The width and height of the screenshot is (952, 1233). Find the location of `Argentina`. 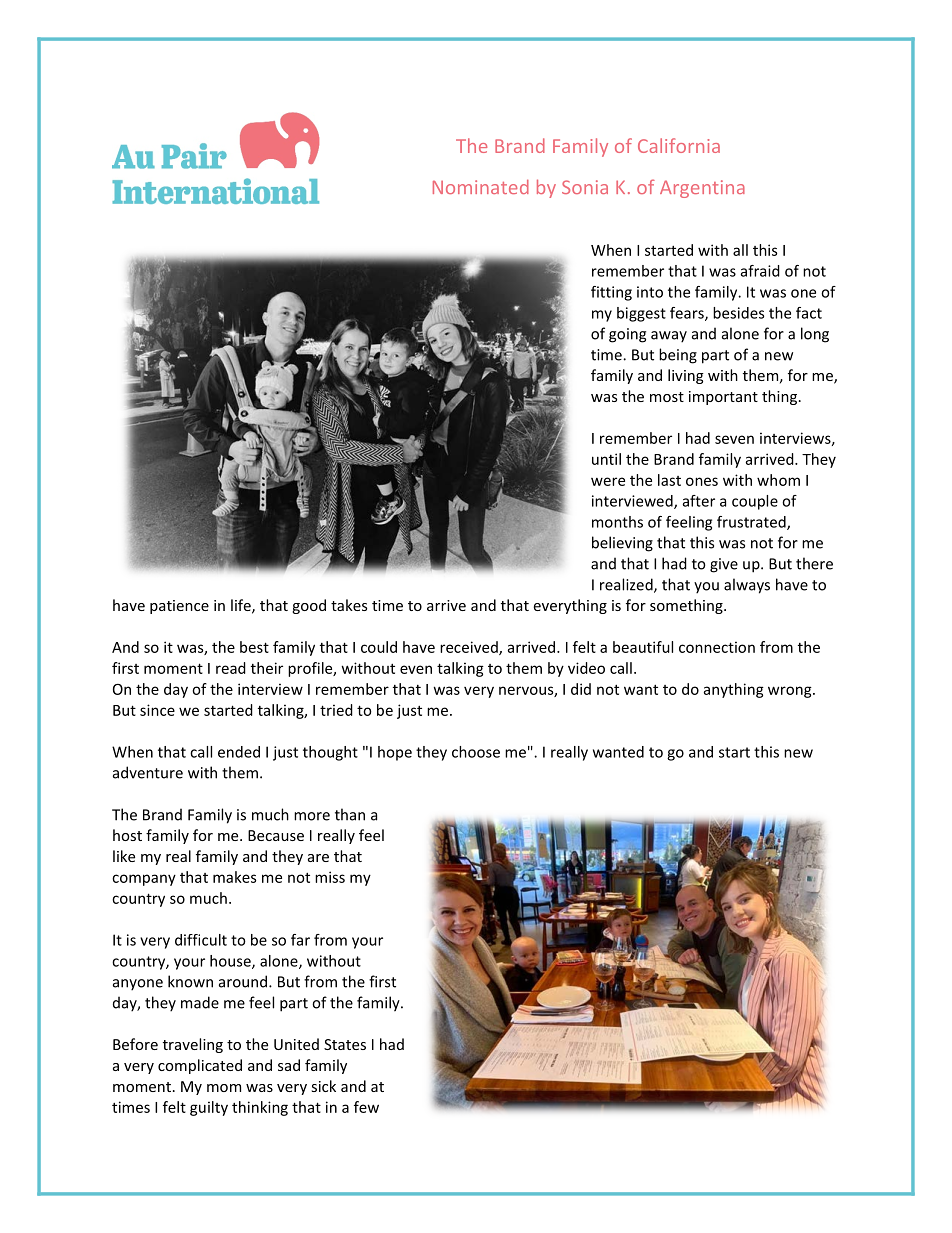

Argentina is located at coordinates (702, 189).
